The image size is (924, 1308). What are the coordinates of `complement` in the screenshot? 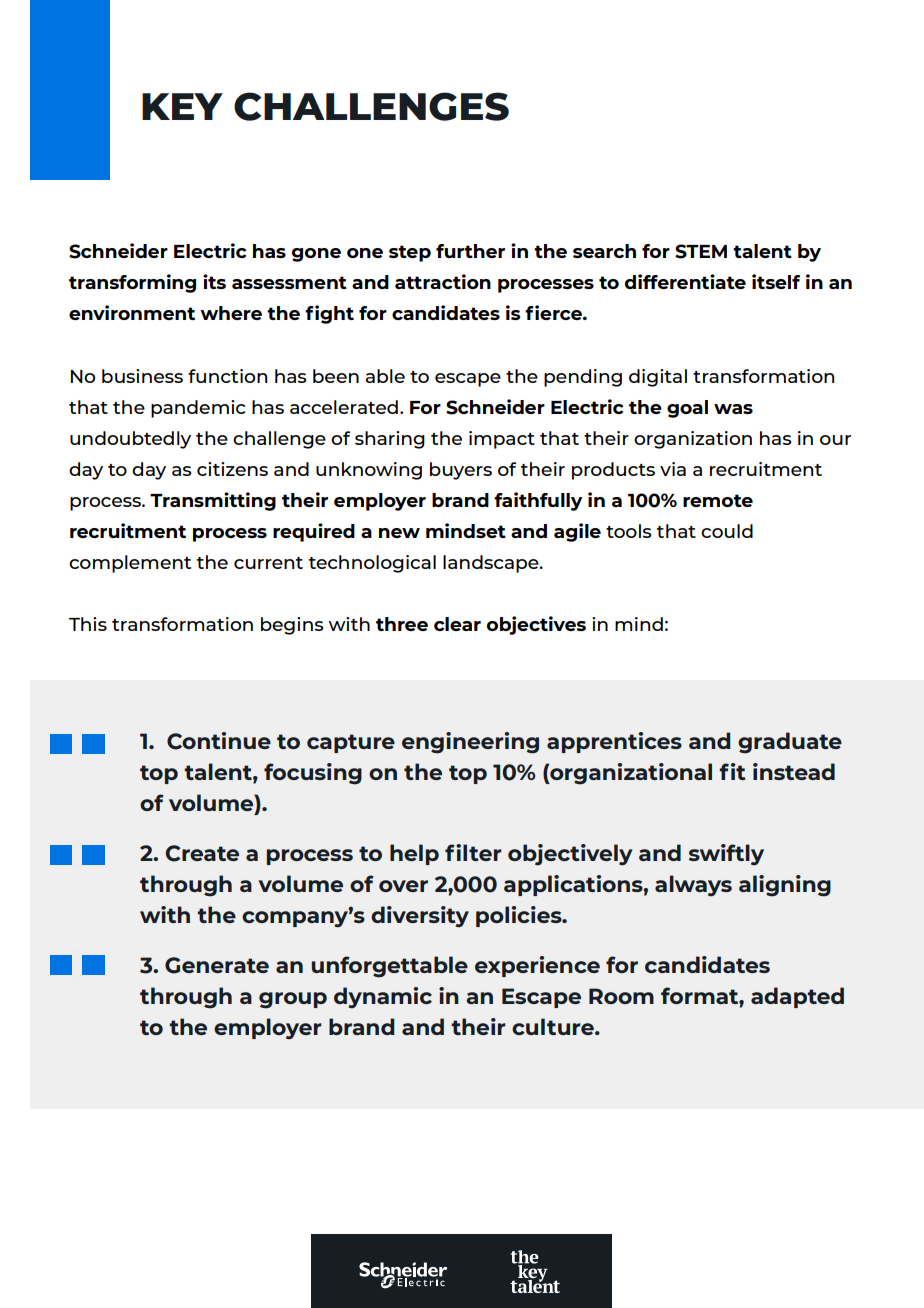 It's located at (130, 564).
